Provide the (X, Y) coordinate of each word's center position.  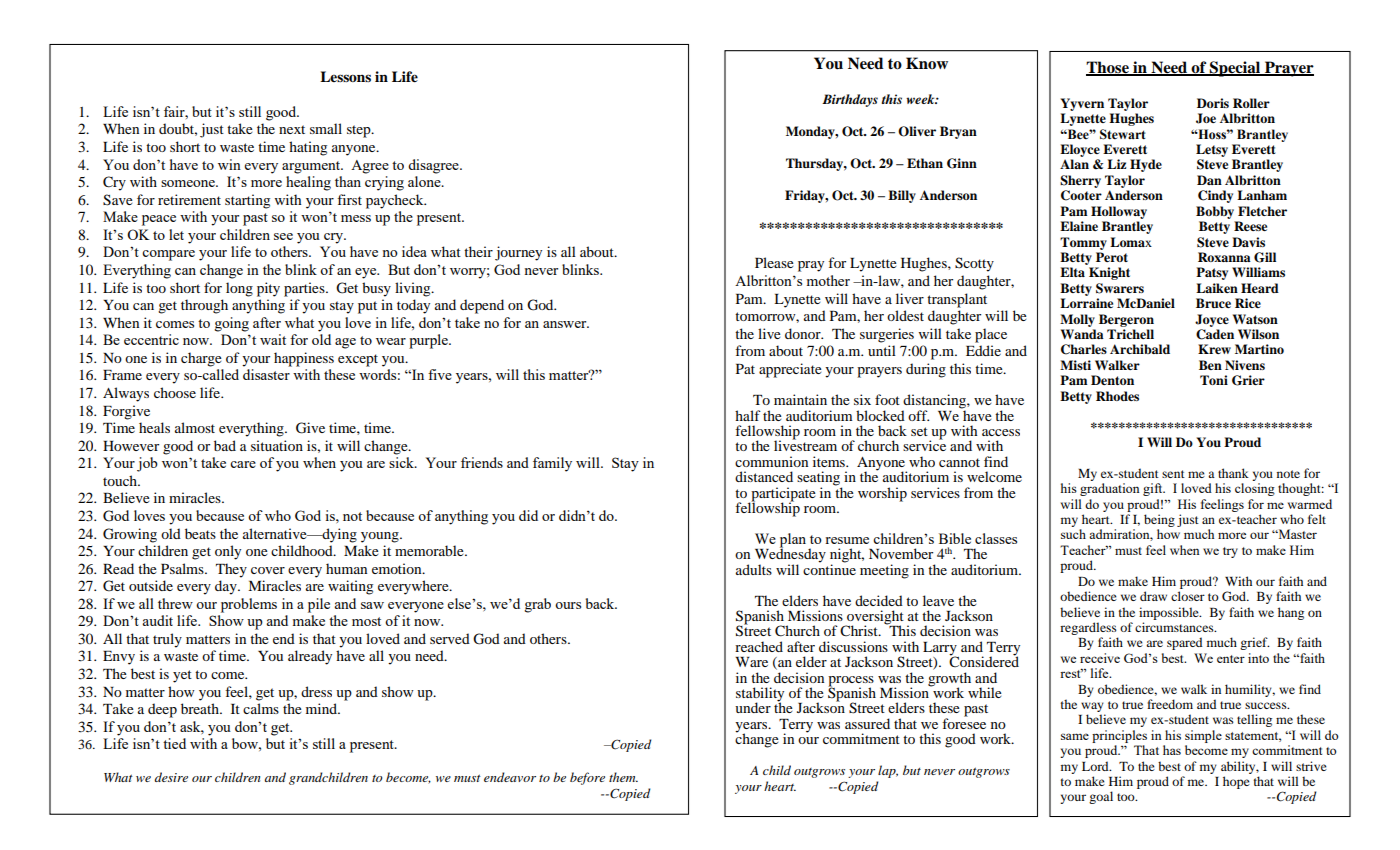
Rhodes (1117, 396)
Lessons (345, 76)
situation (277, 445)
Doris (1213, 103)
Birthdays (850, 100)
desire (171, 777)
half (748, 415)
